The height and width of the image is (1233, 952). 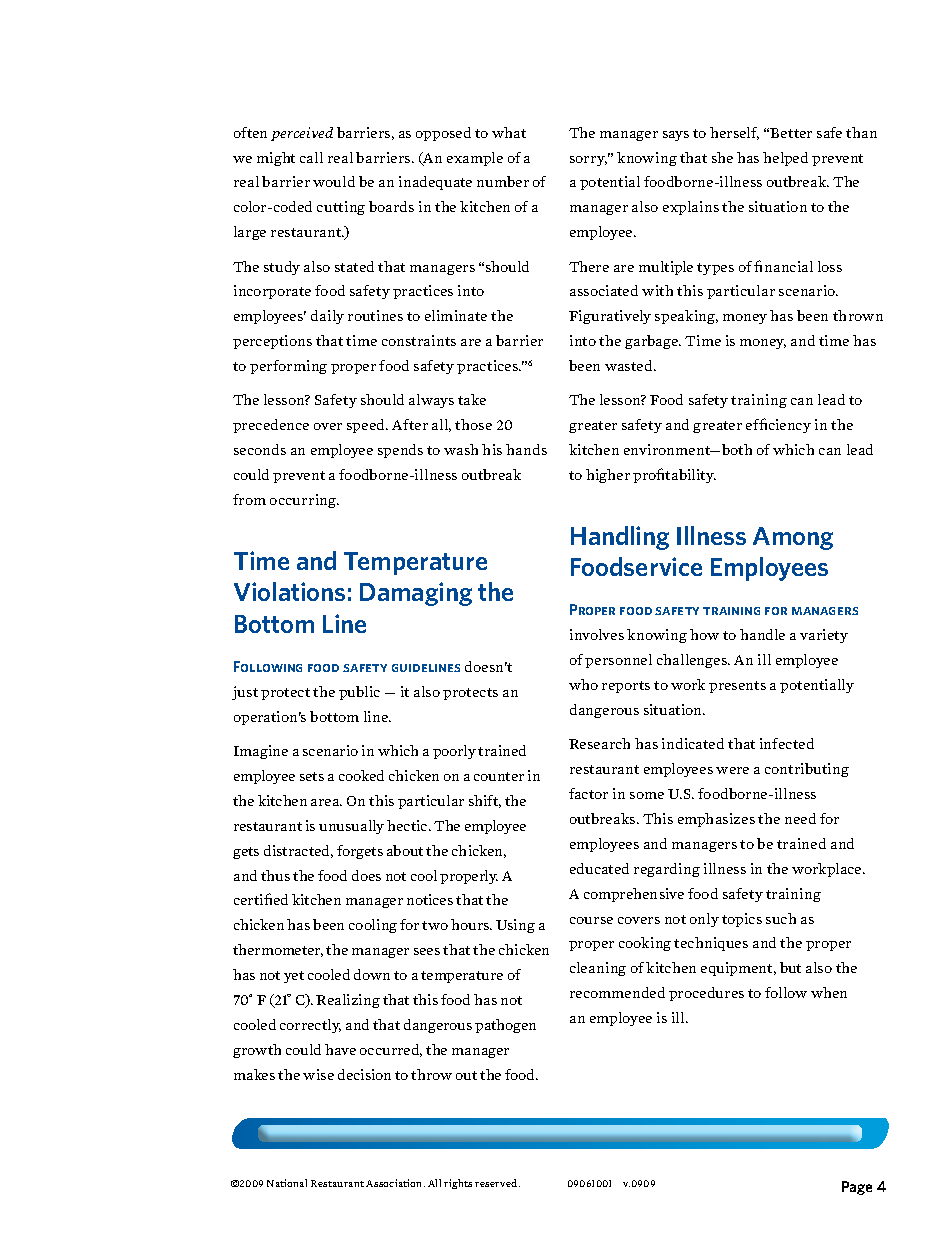 I want to click on such, so click(x=781, y=918).
